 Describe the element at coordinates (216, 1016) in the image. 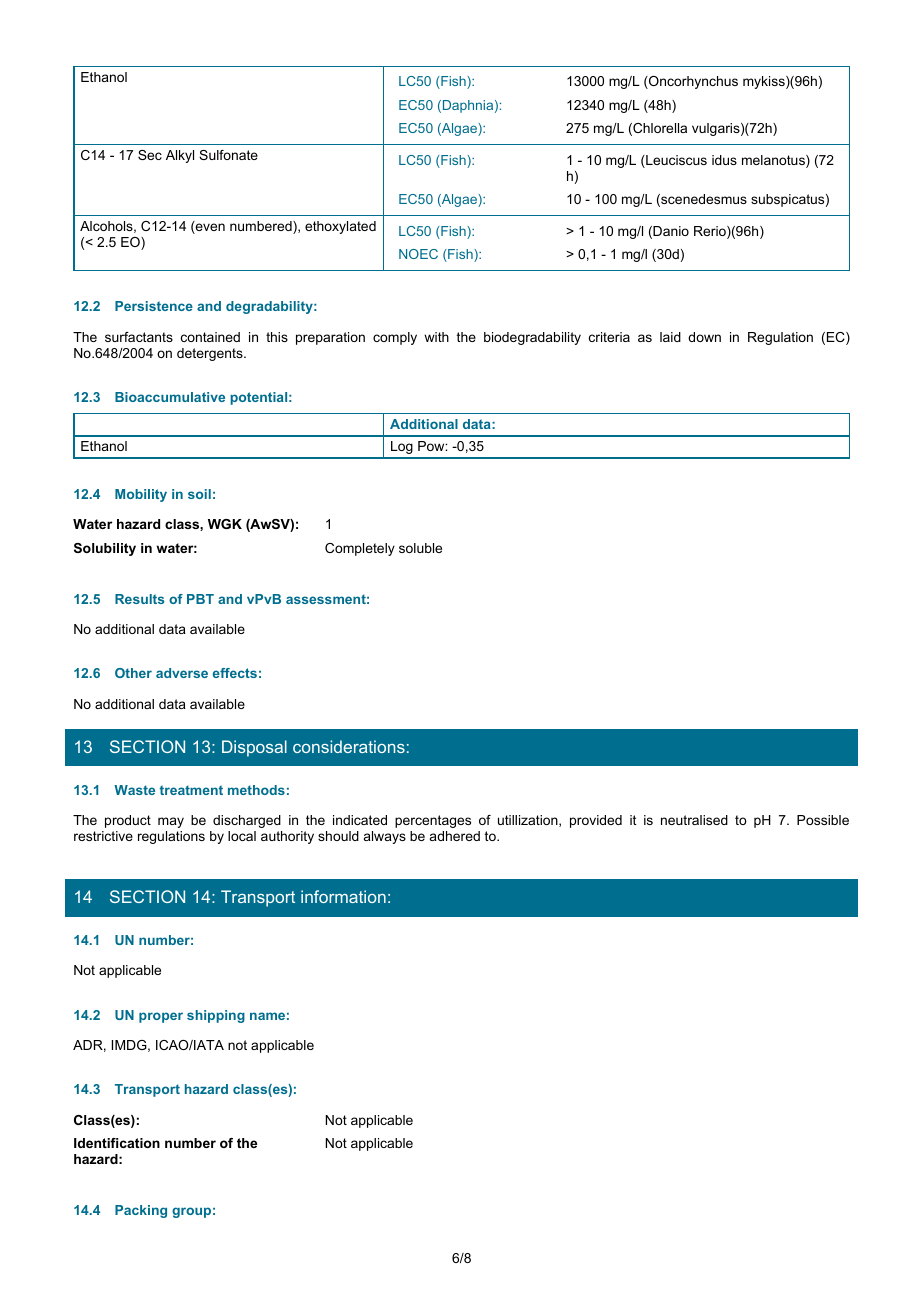

I see `shipping` at that location.
